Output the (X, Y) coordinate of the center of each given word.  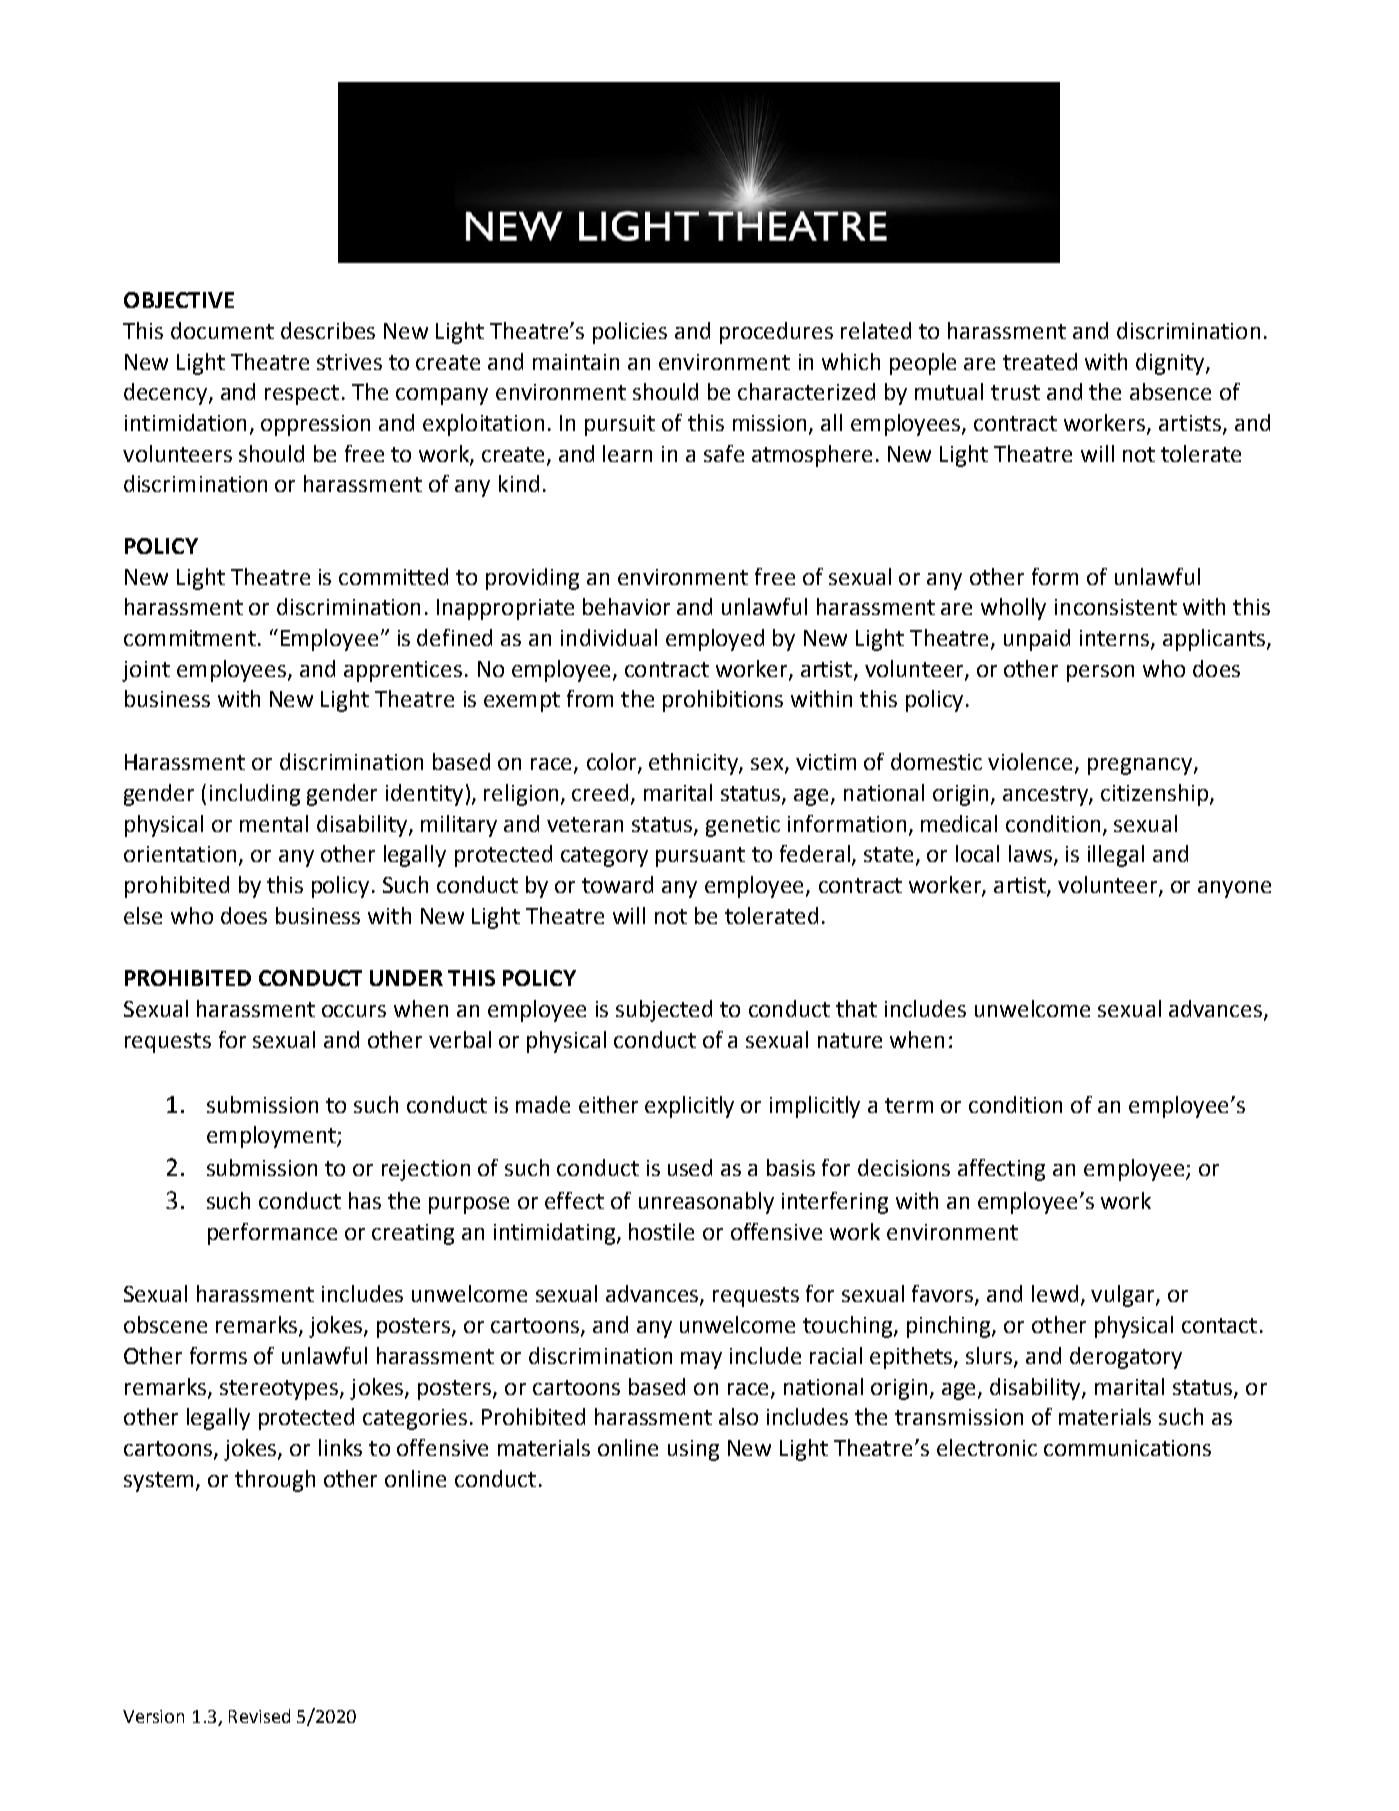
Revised (259, 1716)
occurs (354, 1011)
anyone (1234, 889)
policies (630, 333)
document (222, 330)
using (693, 1450)
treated (1040, 361)
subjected (664, 1011)
